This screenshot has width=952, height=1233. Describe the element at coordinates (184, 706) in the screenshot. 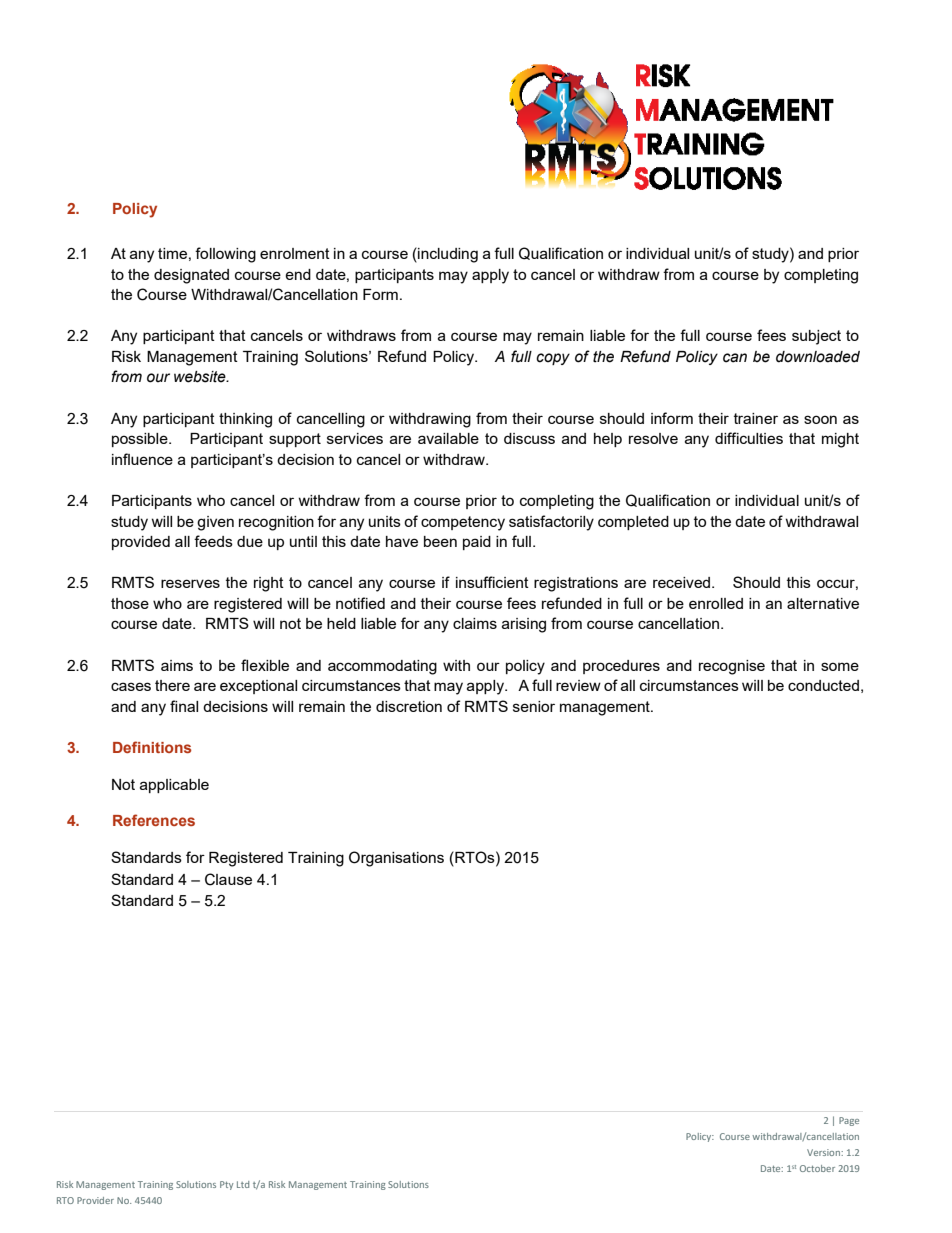

I see `final` at that location.
